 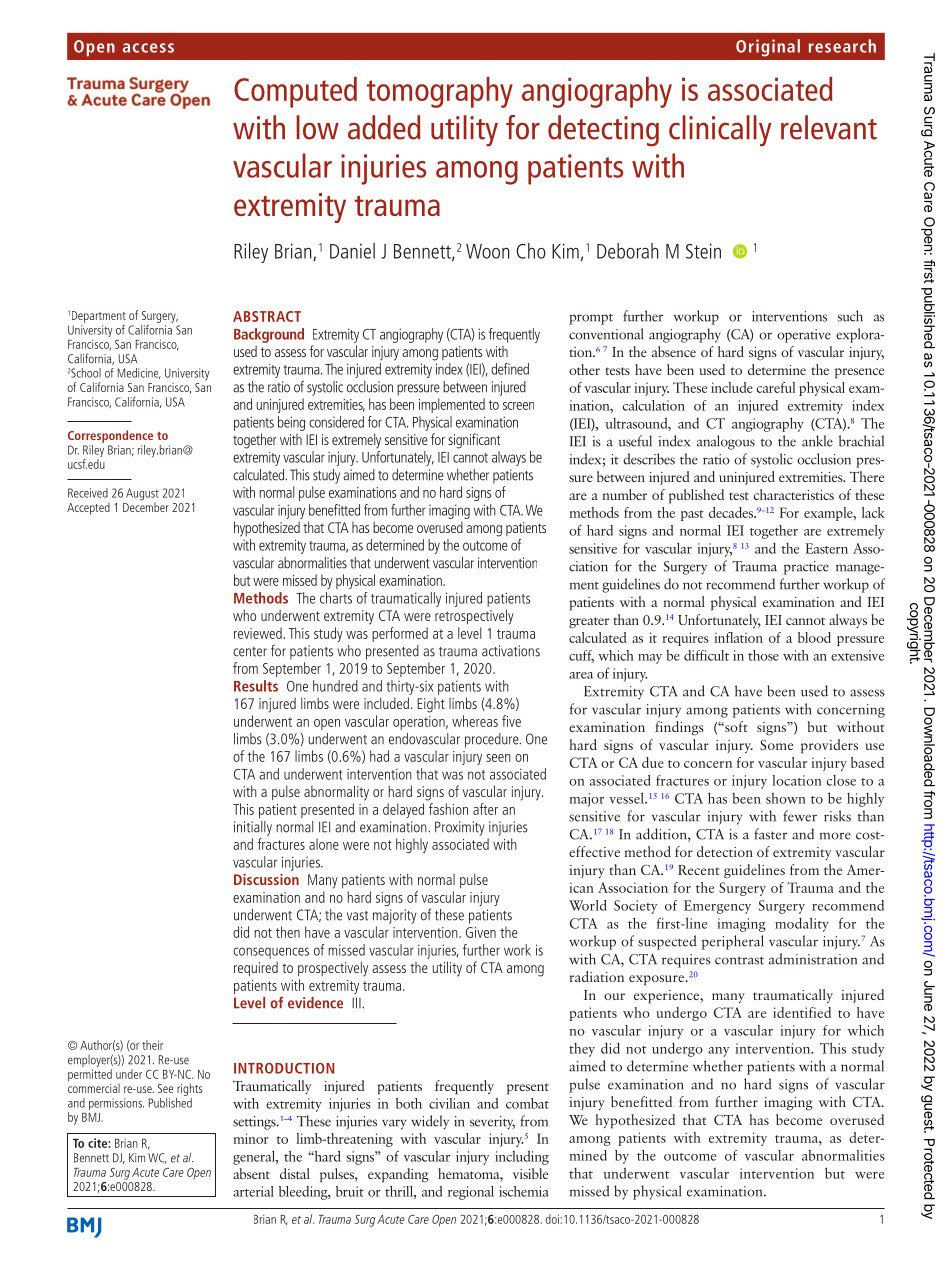 I want to click on required, so click(x=256, y=969).
